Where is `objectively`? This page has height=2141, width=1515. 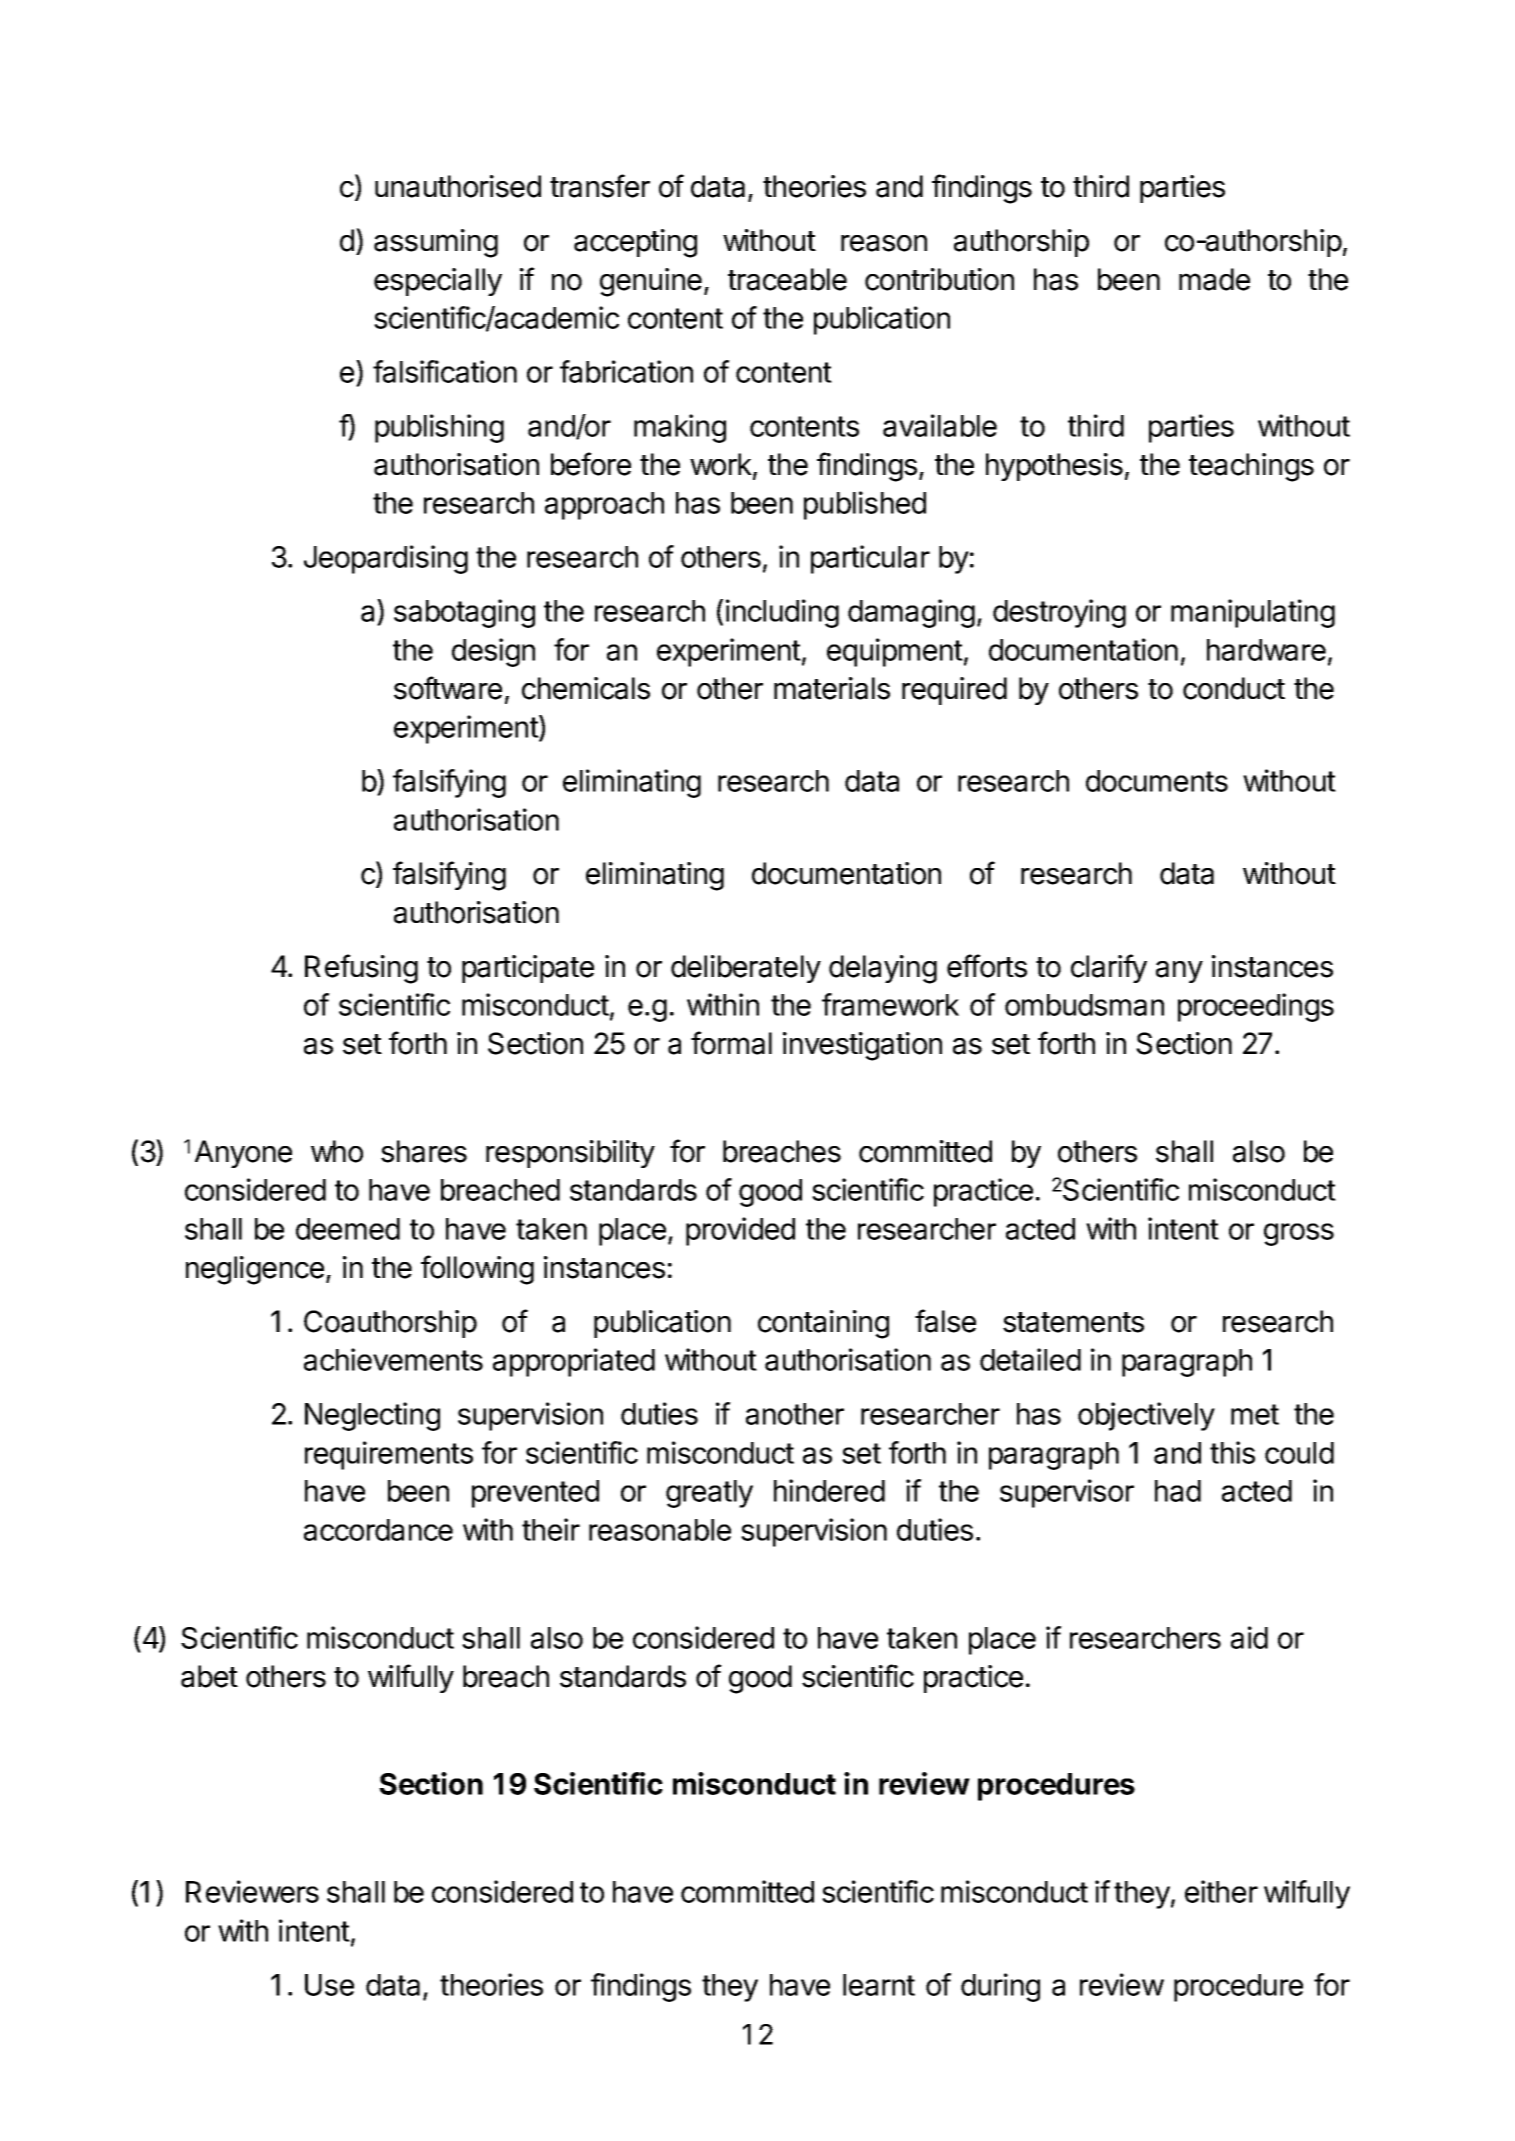 objectively is located at coordinates (1146, 1416).
